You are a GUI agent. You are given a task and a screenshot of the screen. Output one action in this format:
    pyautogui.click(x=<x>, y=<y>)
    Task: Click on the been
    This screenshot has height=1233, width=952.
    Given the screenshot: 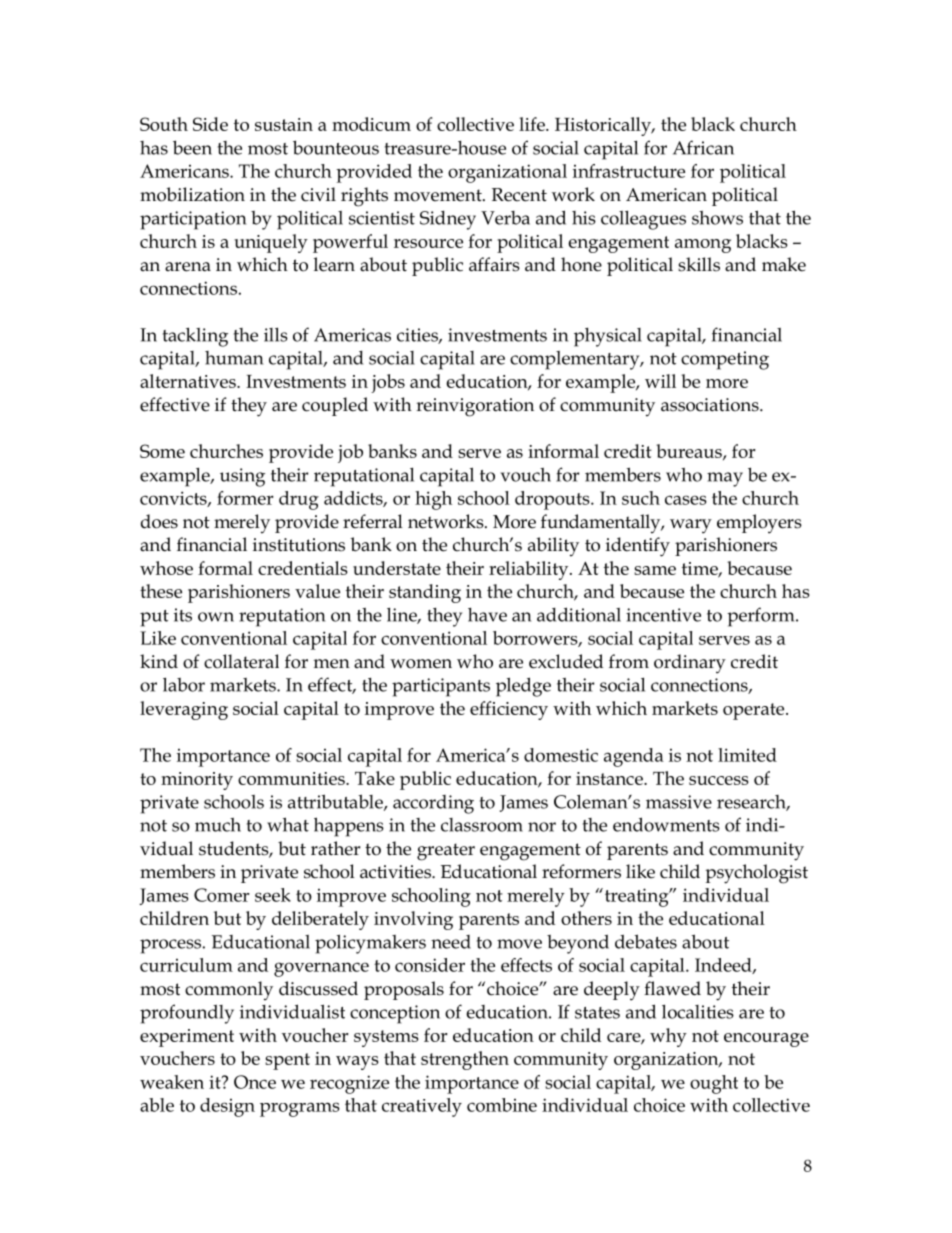 What is the action you would take?
    pyautogui.click(x=192, y=147)
